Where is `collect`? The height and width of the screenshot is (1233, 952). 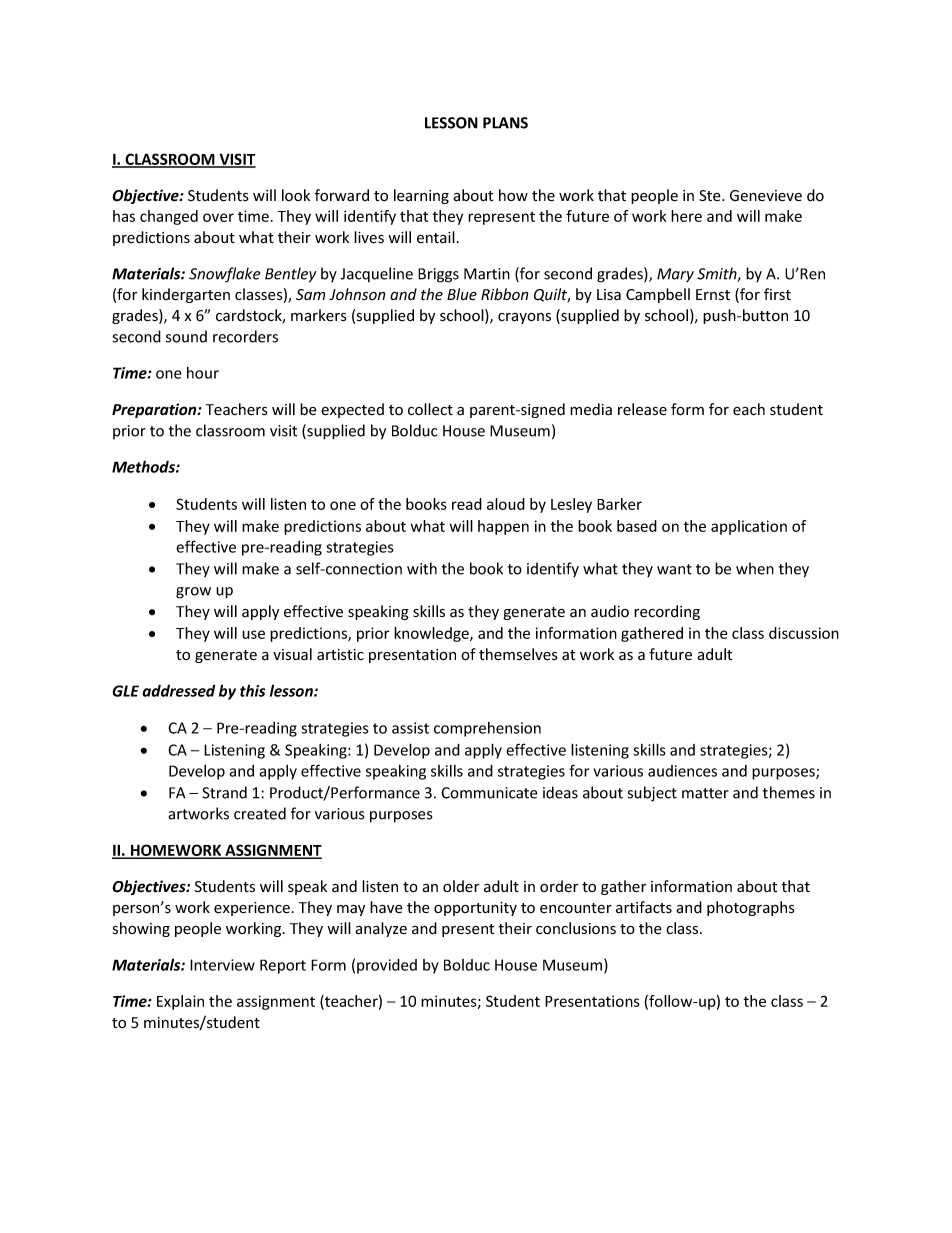
collect is located at coordinates (430, 409).
